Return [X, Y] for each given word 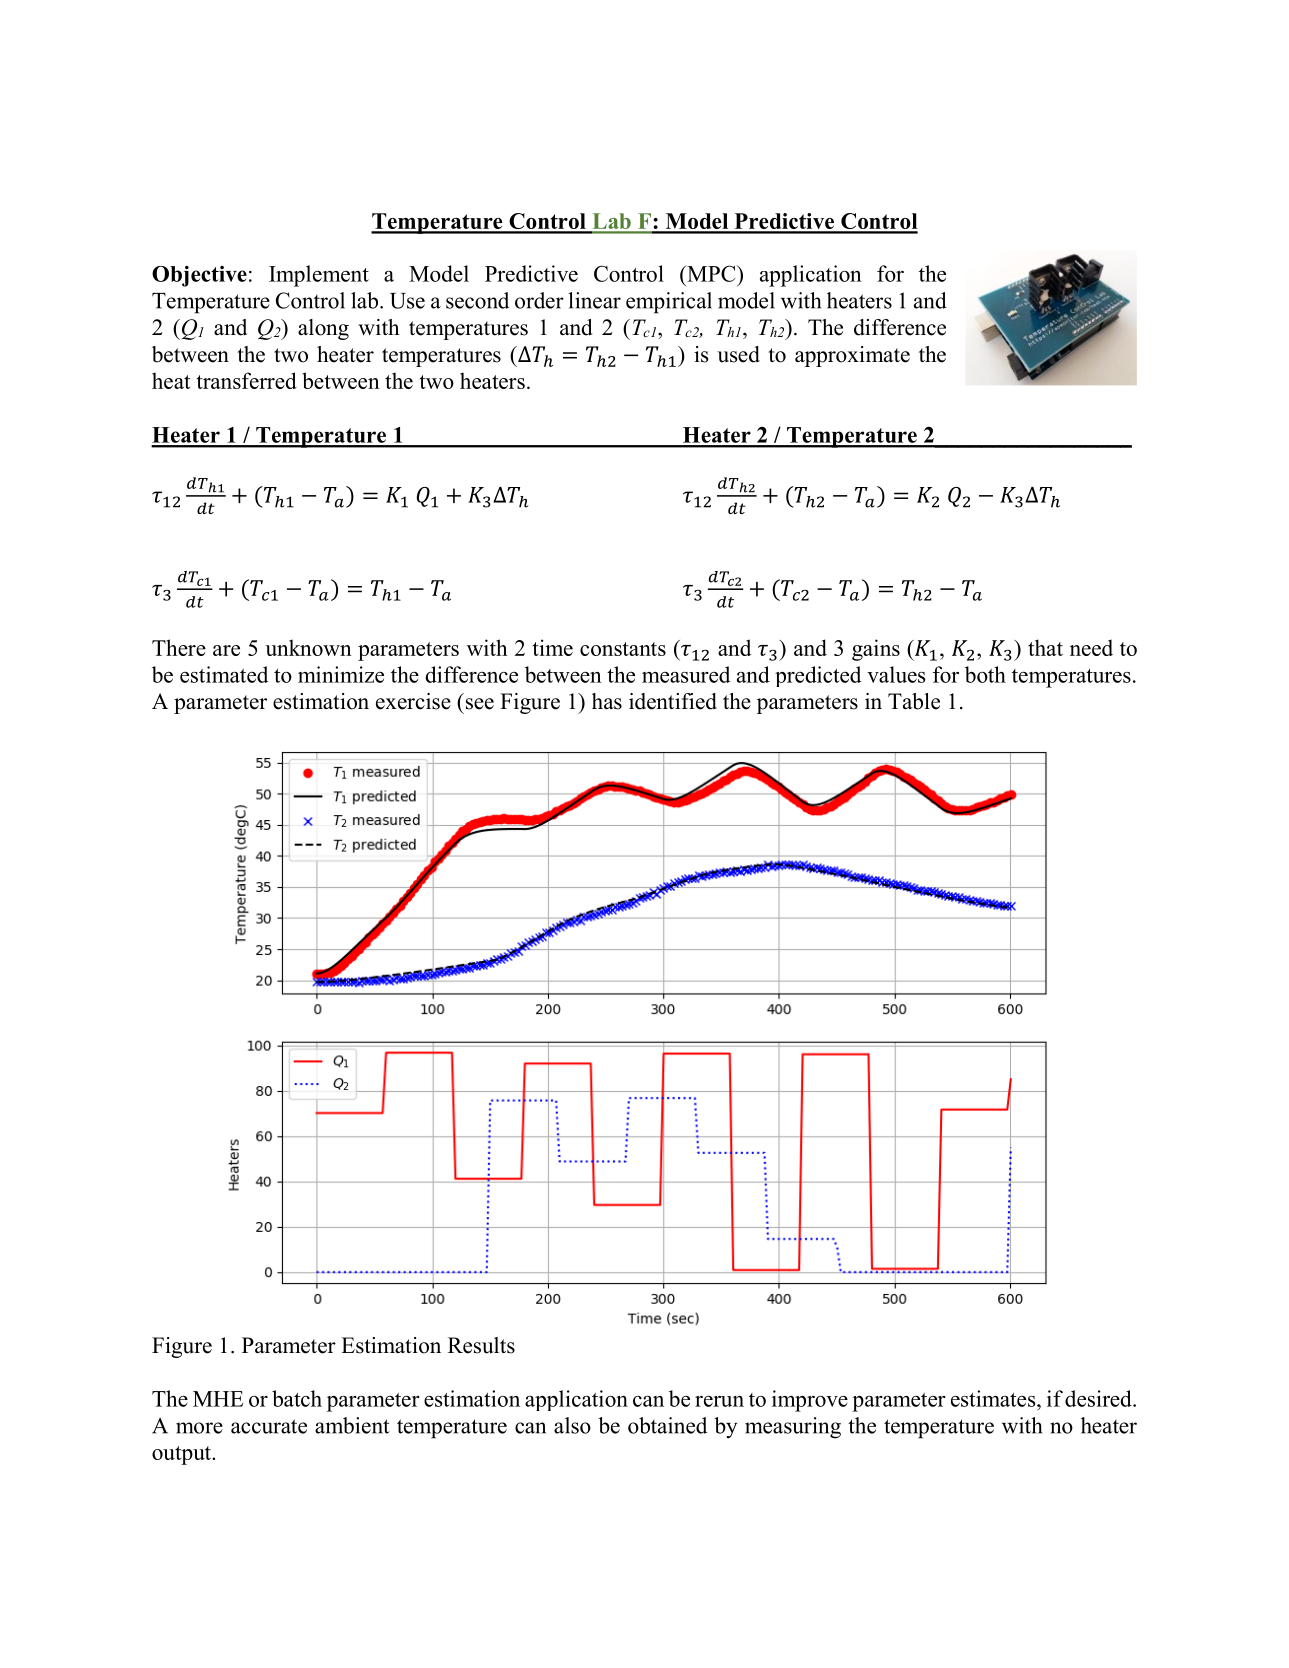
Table [914, 701]
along [323, 329]
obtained [667, 1425]
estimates [994, 1398]
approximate [852, 356]
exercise [413, 701]
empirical [669, 303]
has [607, 701]
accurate [269, 1426]
